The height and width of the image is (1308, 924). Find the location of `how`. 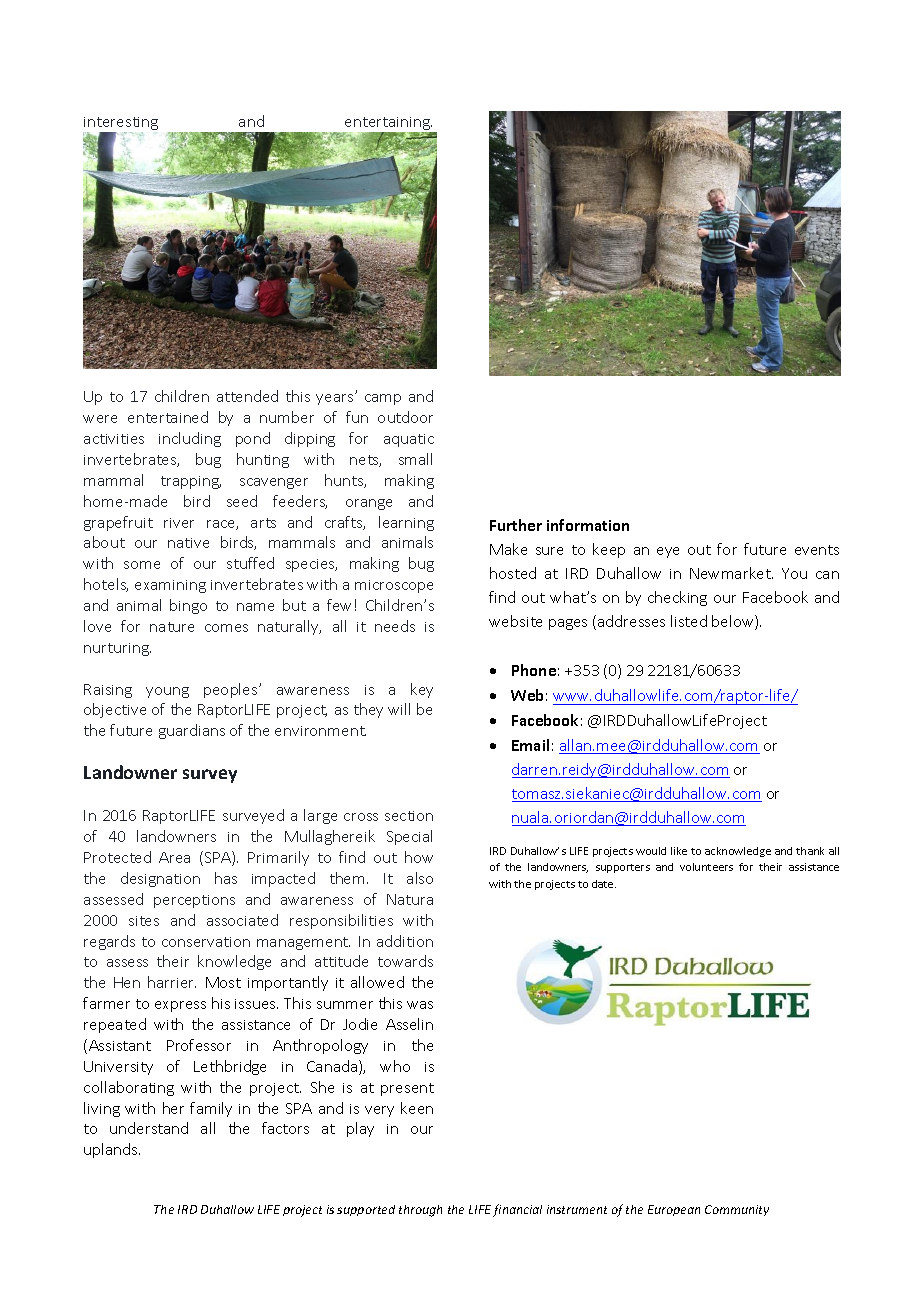

how is located at coordinates (419, 857).
